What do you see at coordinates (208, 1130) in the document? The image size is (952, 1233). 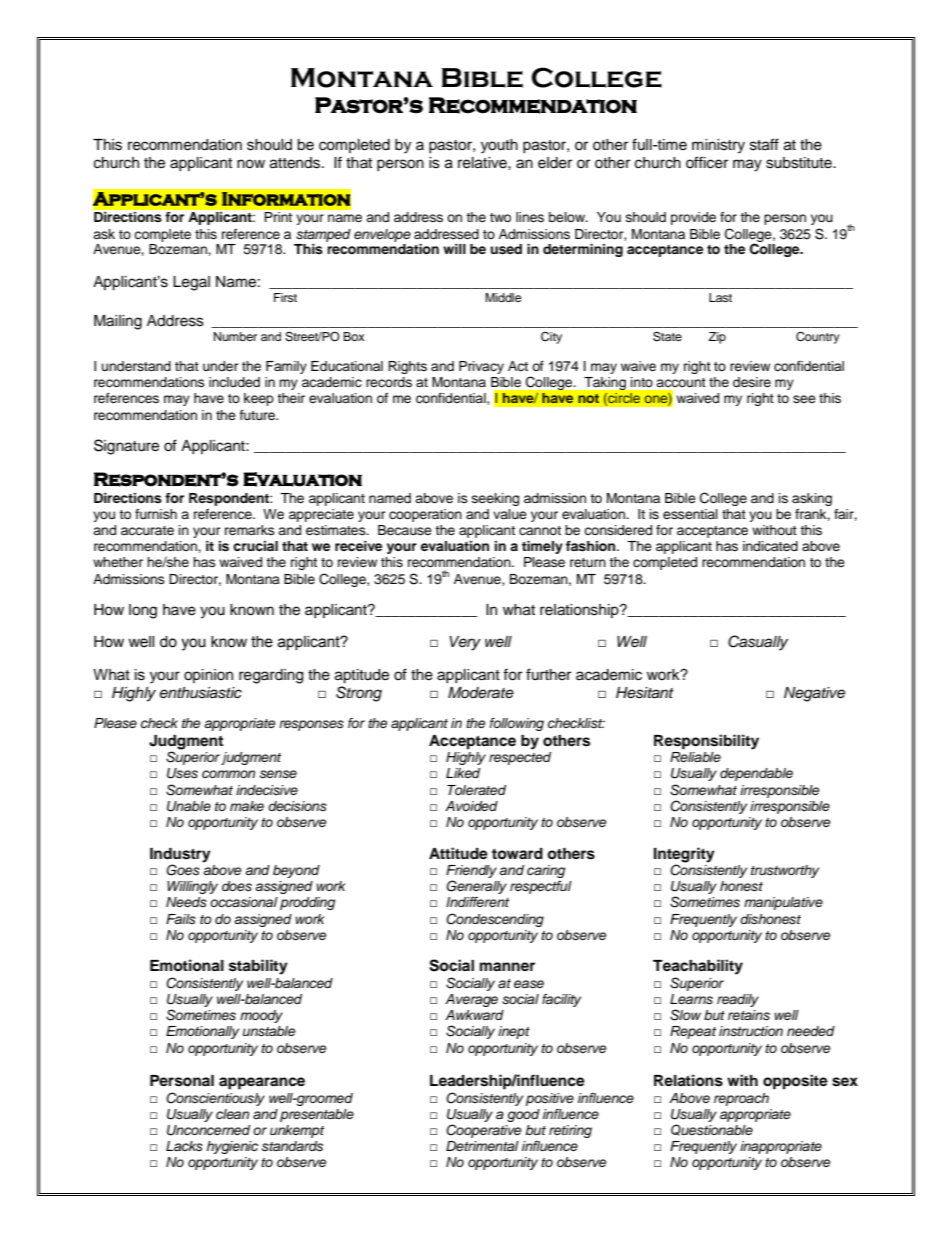 I see `Unconcerned` at bounding box center [208, 1130].
